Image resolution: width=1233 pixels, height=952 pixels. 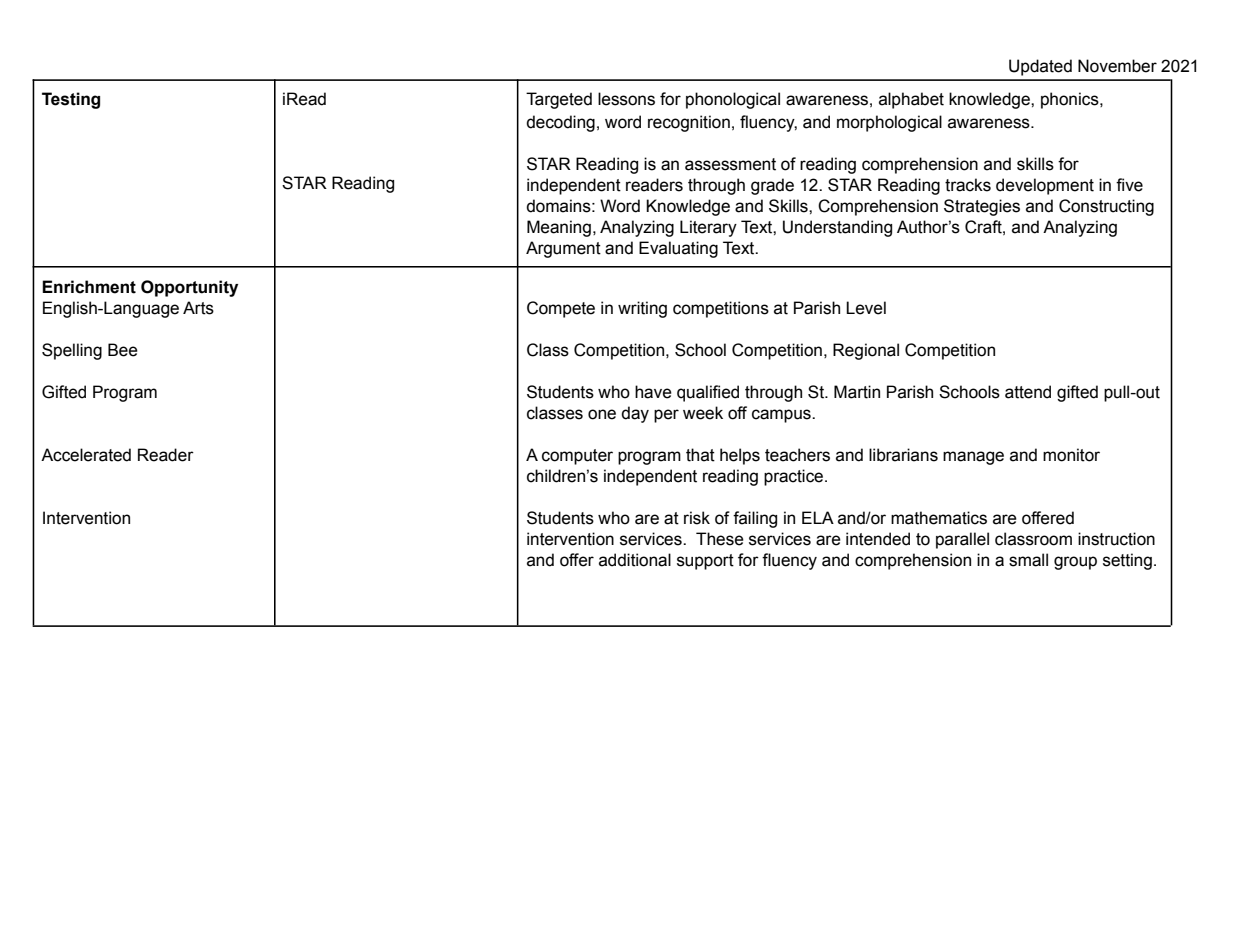 What do you see at coordinates (708, 228) in the document?
I see `Literary` at bounding box center [708, 228].
